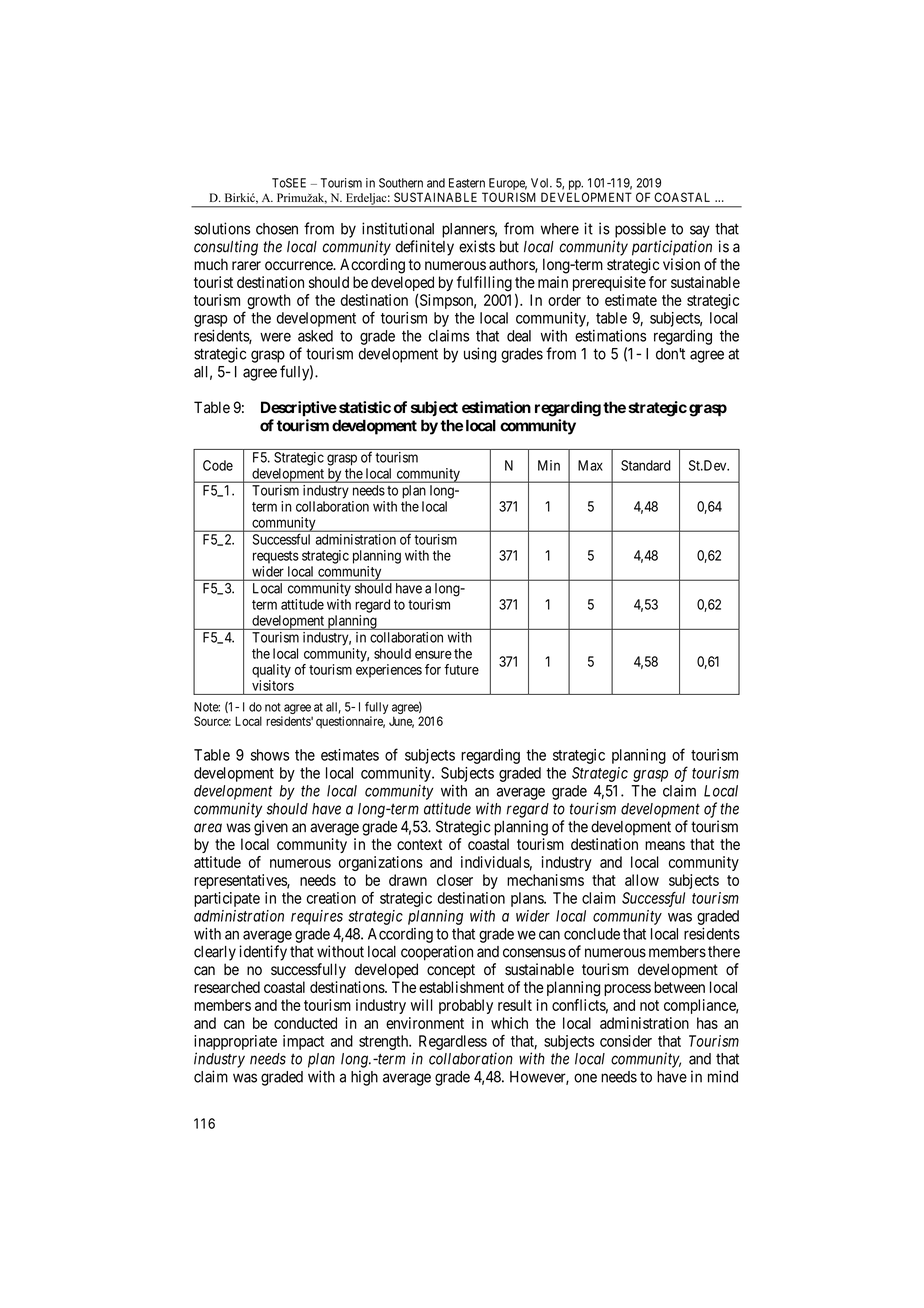 This document has height=1308, width=924. Describe the element at coordinates (419, 844) in the document. I see `context` at that location.
